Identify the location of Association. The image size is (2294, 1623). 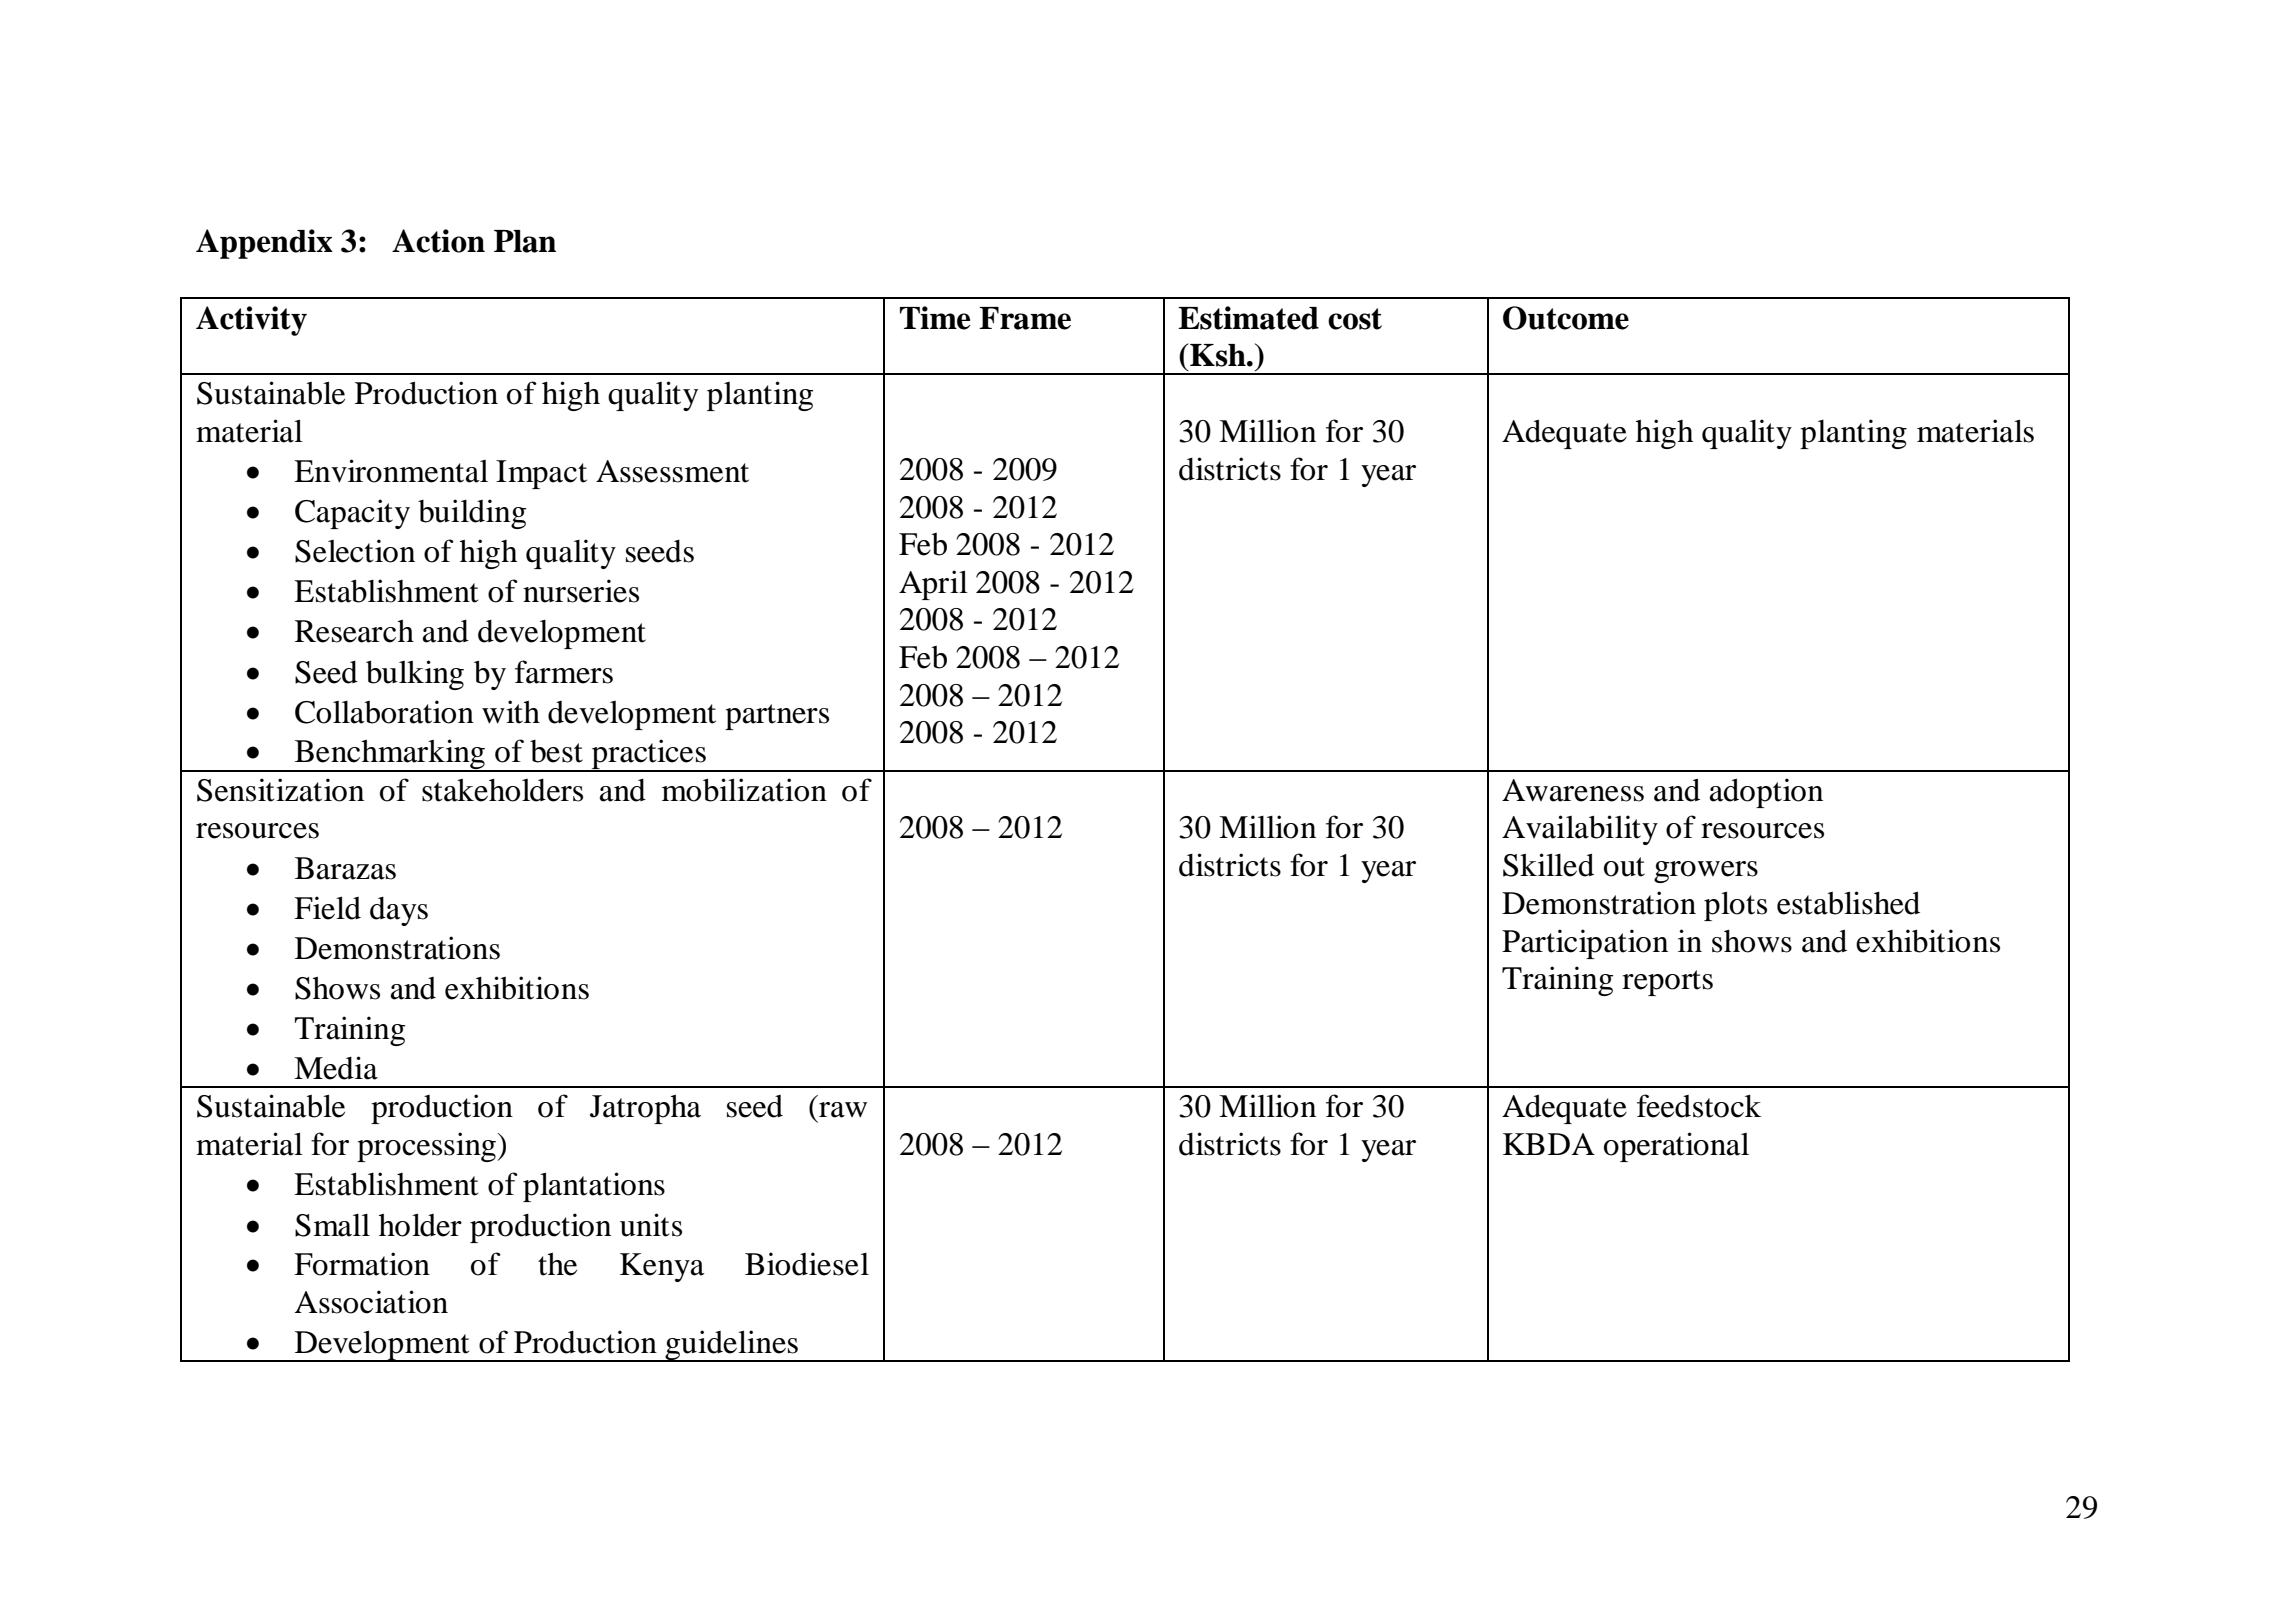
(371, 1302).
